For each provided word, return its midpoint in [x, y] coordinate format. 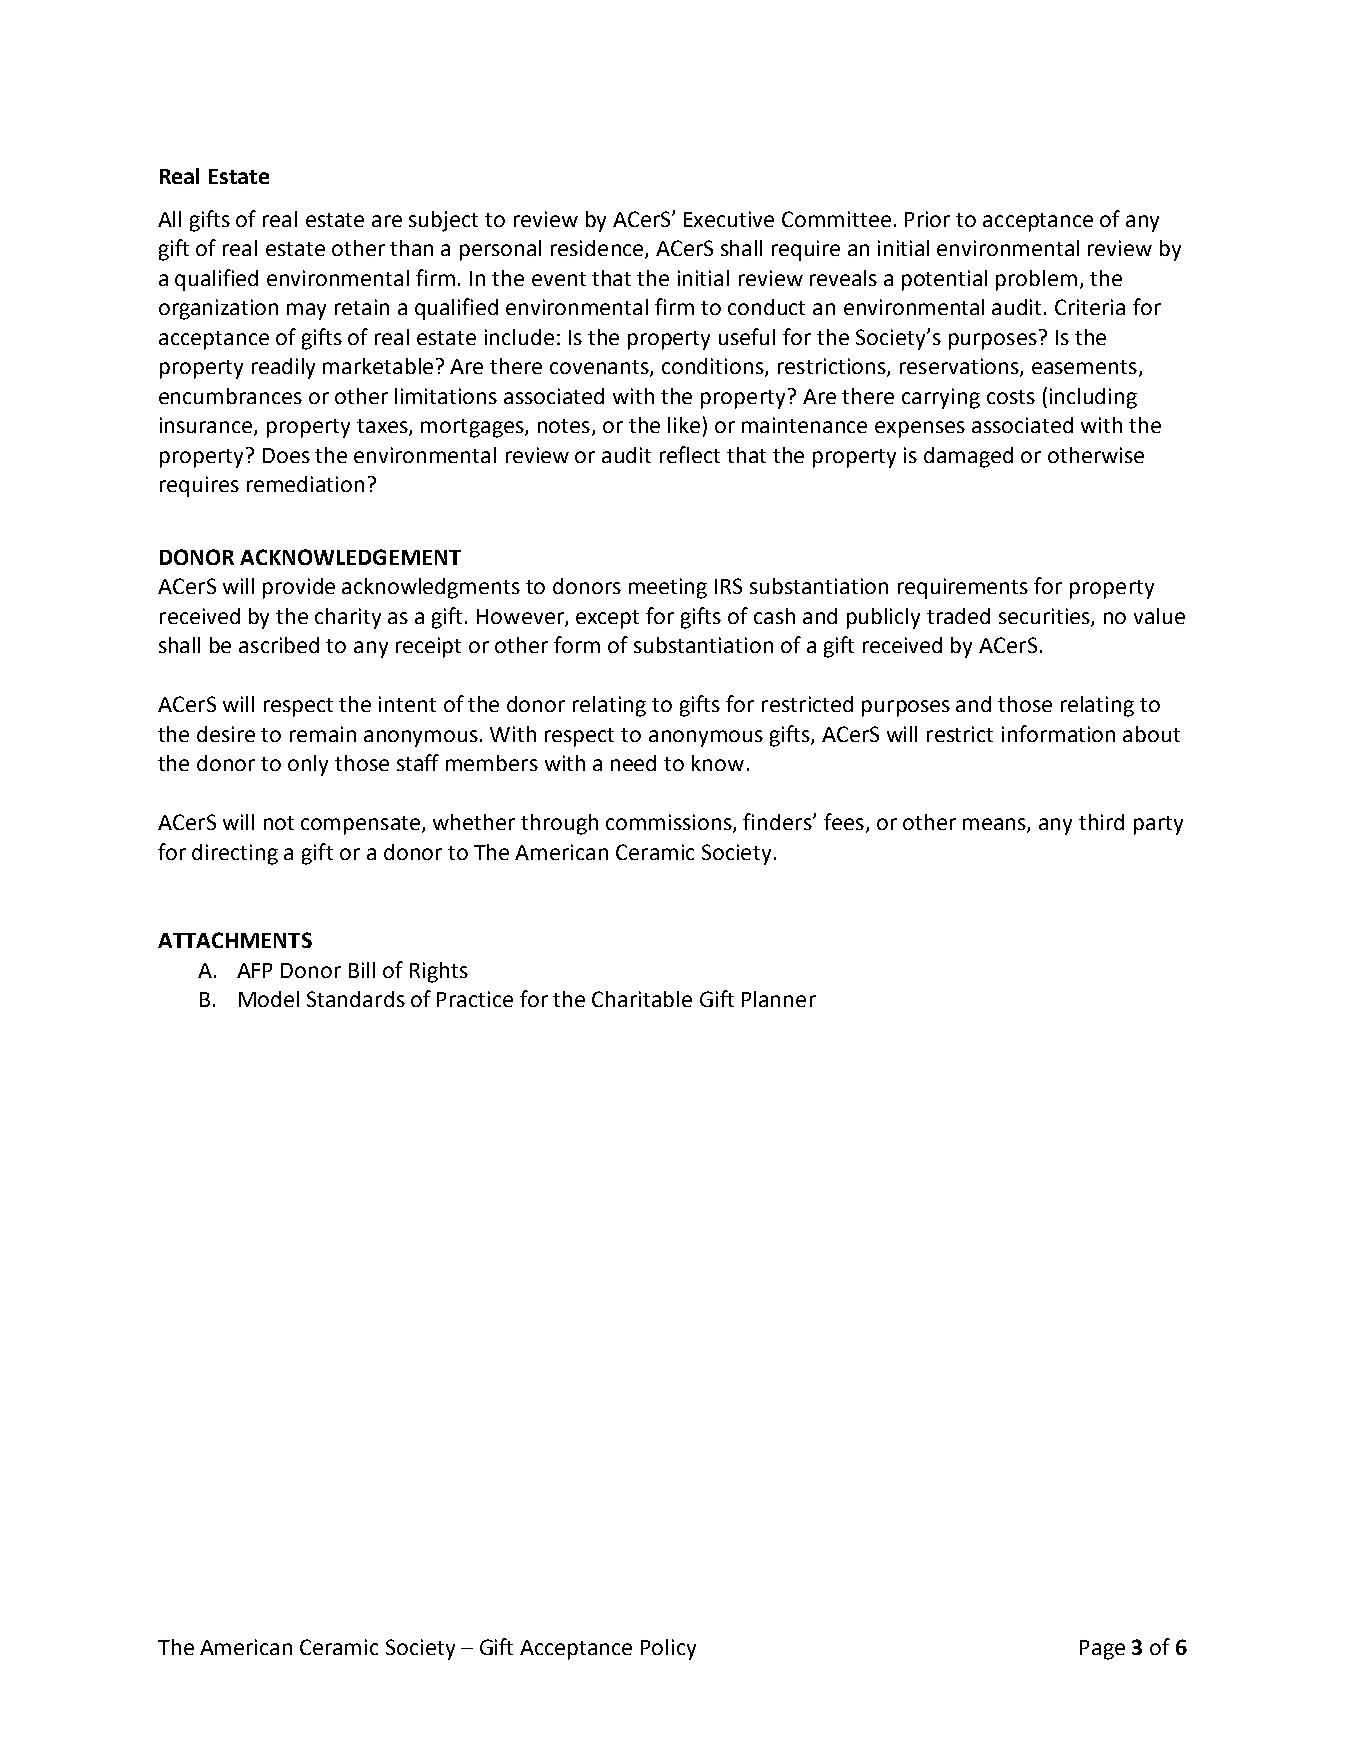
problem [1036, 280]
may [306, 311]
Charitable [642, 999]
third [1101, 822]
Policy [668, 1649]
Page [1102, 1650]
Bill [362, 970]
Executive [729, 219]
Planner [779, 999]
